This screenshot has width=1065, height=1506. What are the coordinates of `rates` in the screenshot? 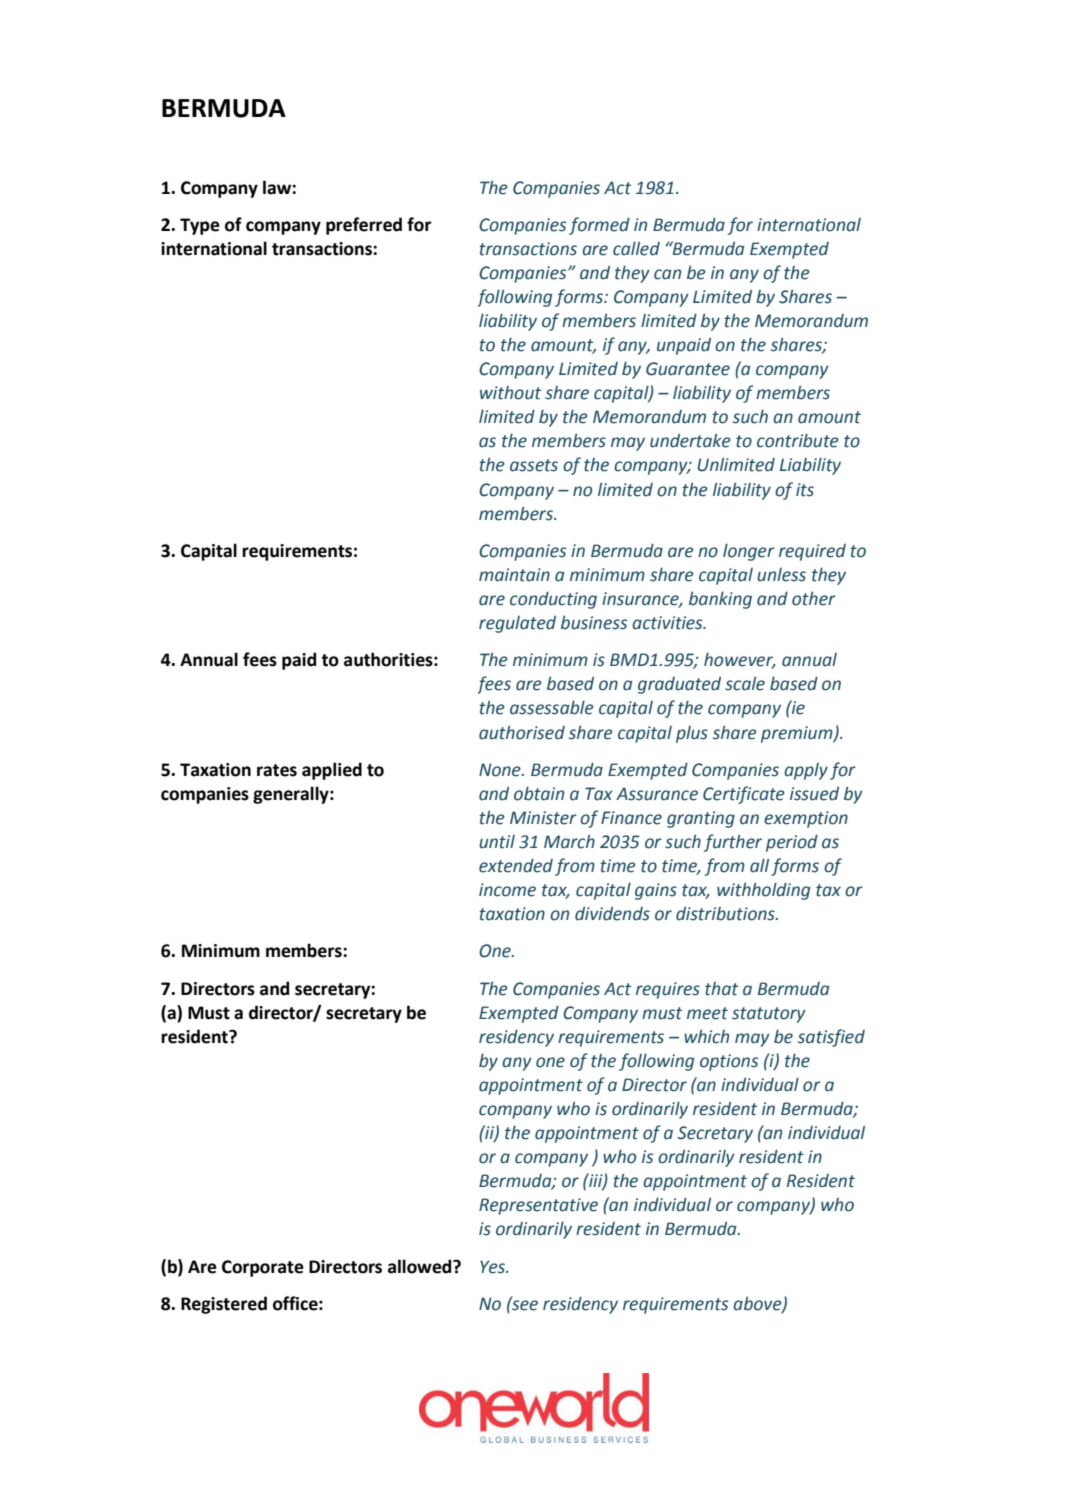 It's located at (277, 770).
